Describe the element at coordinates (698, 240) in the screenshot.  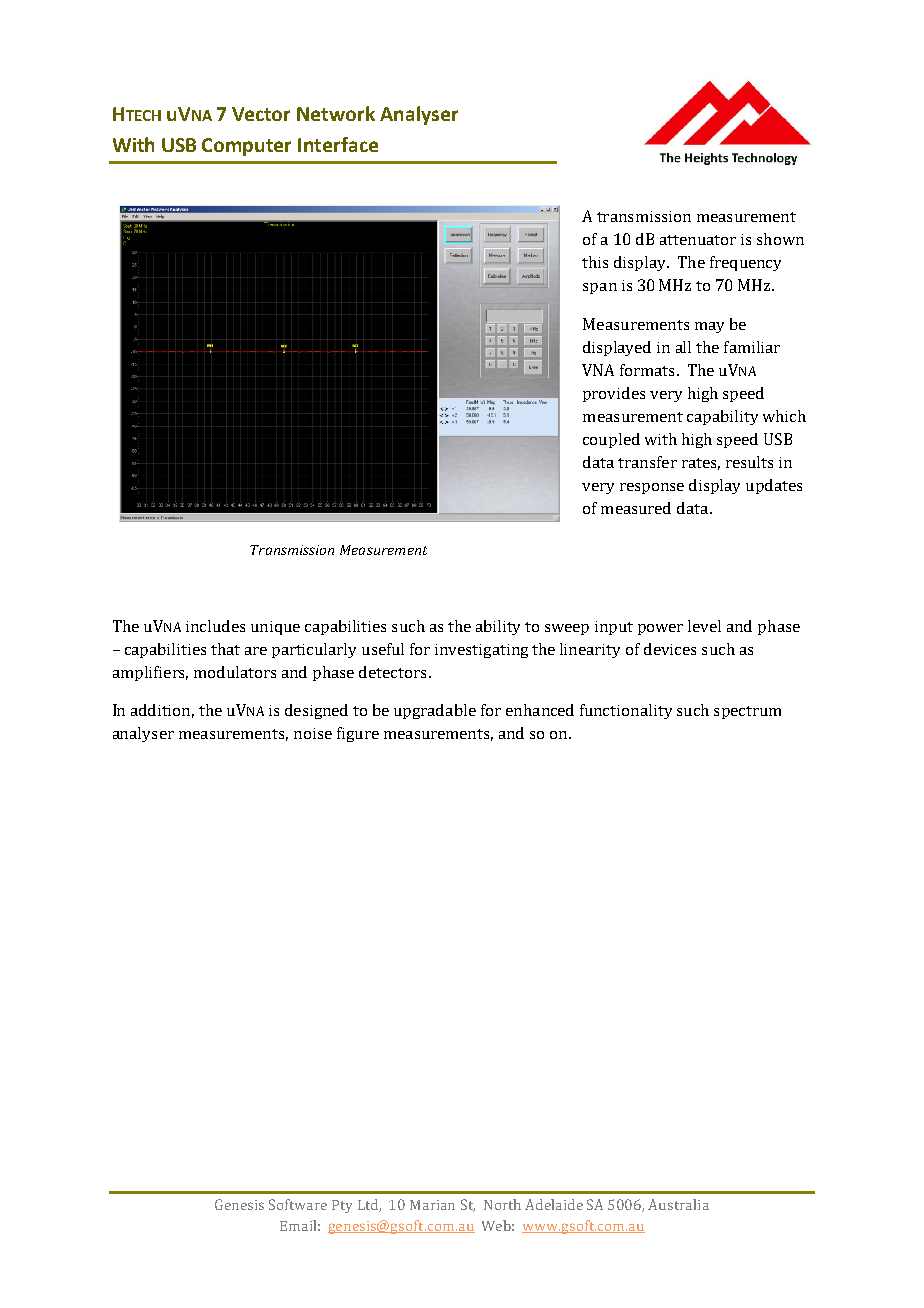
I see `attenuator` at that location.
